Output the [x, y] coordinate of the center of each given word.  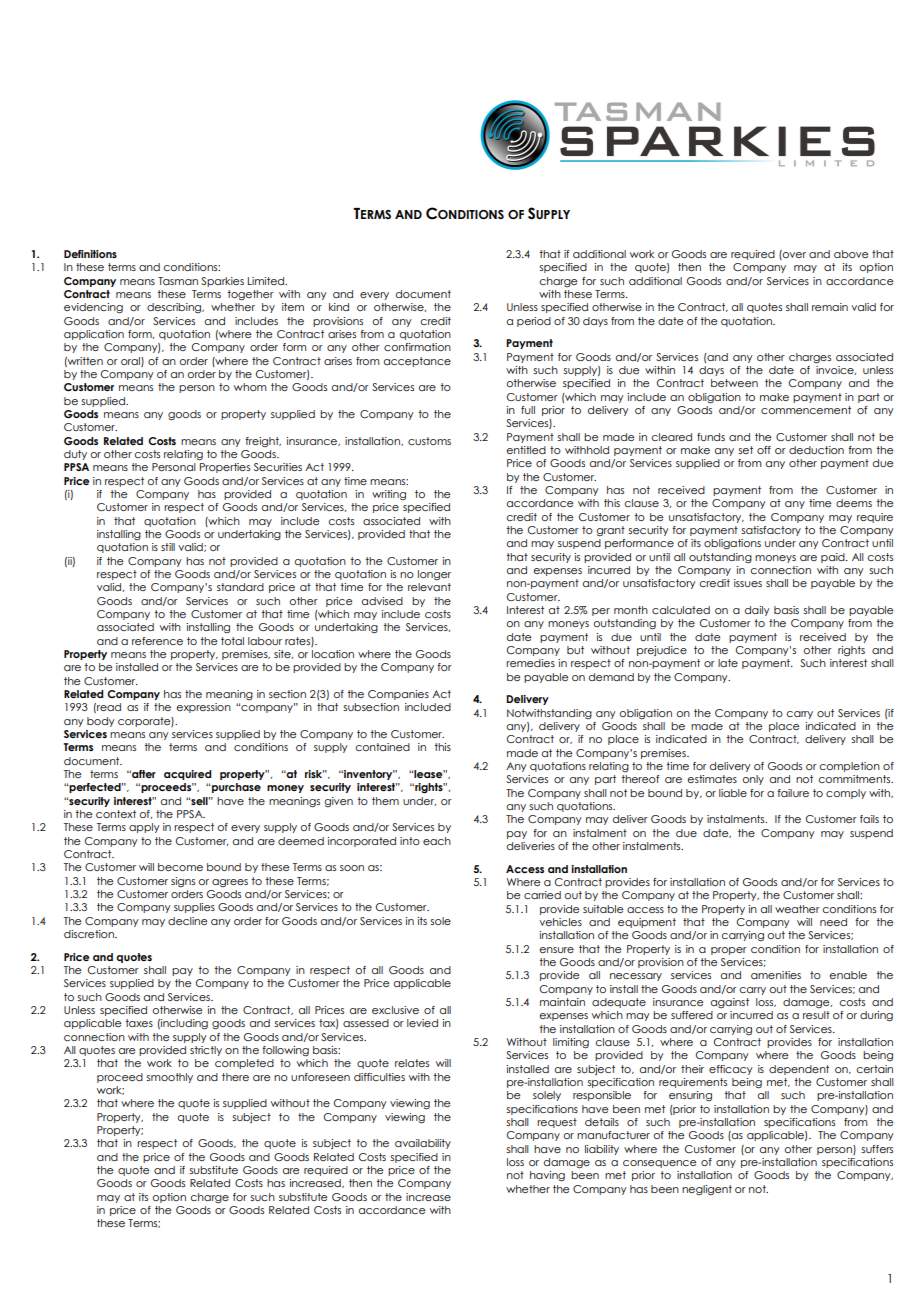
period [534, 322]
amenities [776, 975]
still [168, 547]
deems [854, 503]
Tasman [178, 281]
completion [849, 767]
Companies [398, 695]
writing [389, 495]
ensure [556, 950]
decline [187, 921]
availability [423, 1144]
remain [830, 307]
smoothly [169, 1078]
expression [203, 708]
